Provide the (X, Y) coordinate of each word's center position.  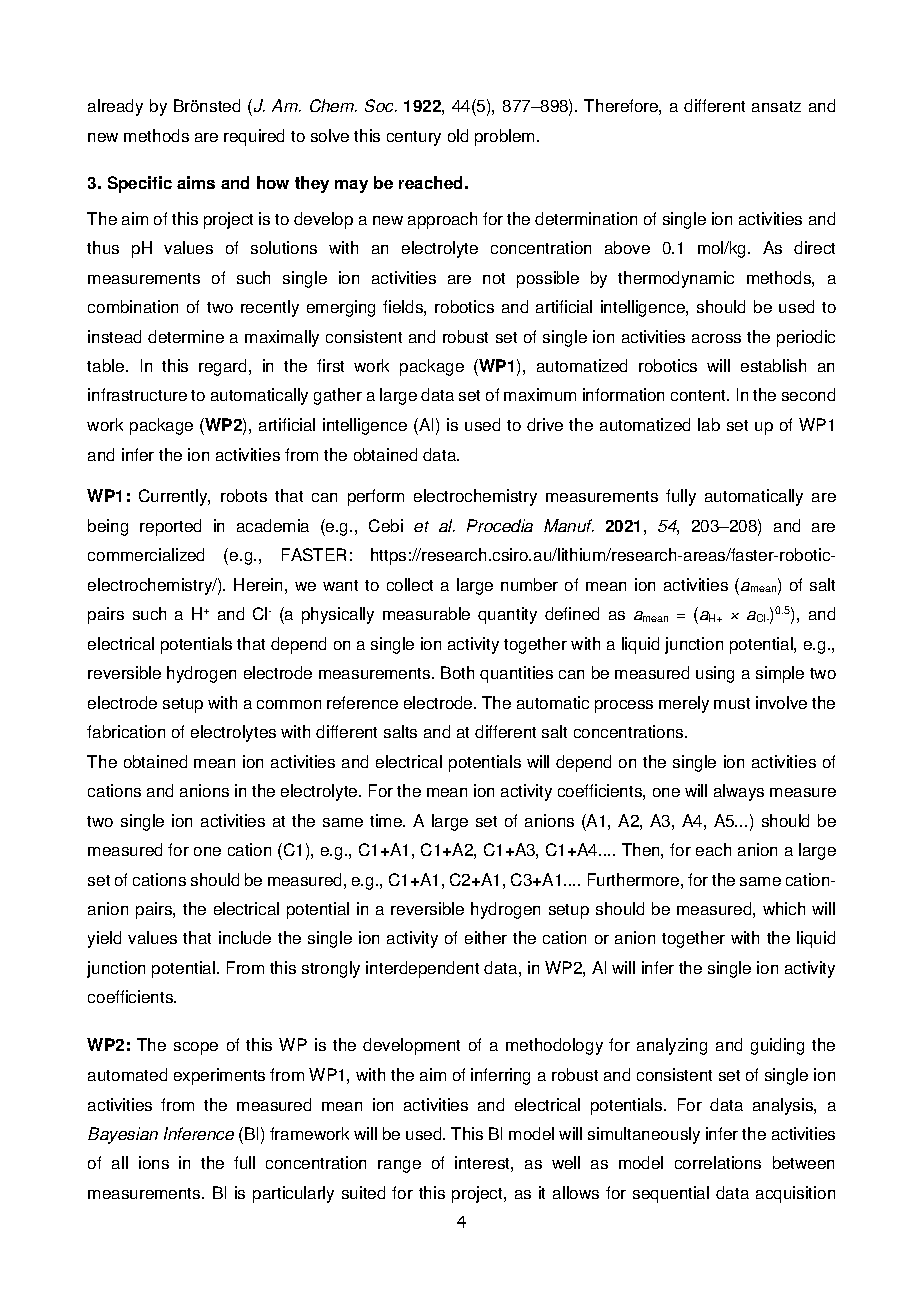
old (458, 135)
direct (814, 247)
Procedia (500, 525)
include (245, 937)
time (387, 820)
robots (244, 495)
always (739, 792)
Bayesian (123, 1135)
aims (196, 182)
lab (709, 424)
